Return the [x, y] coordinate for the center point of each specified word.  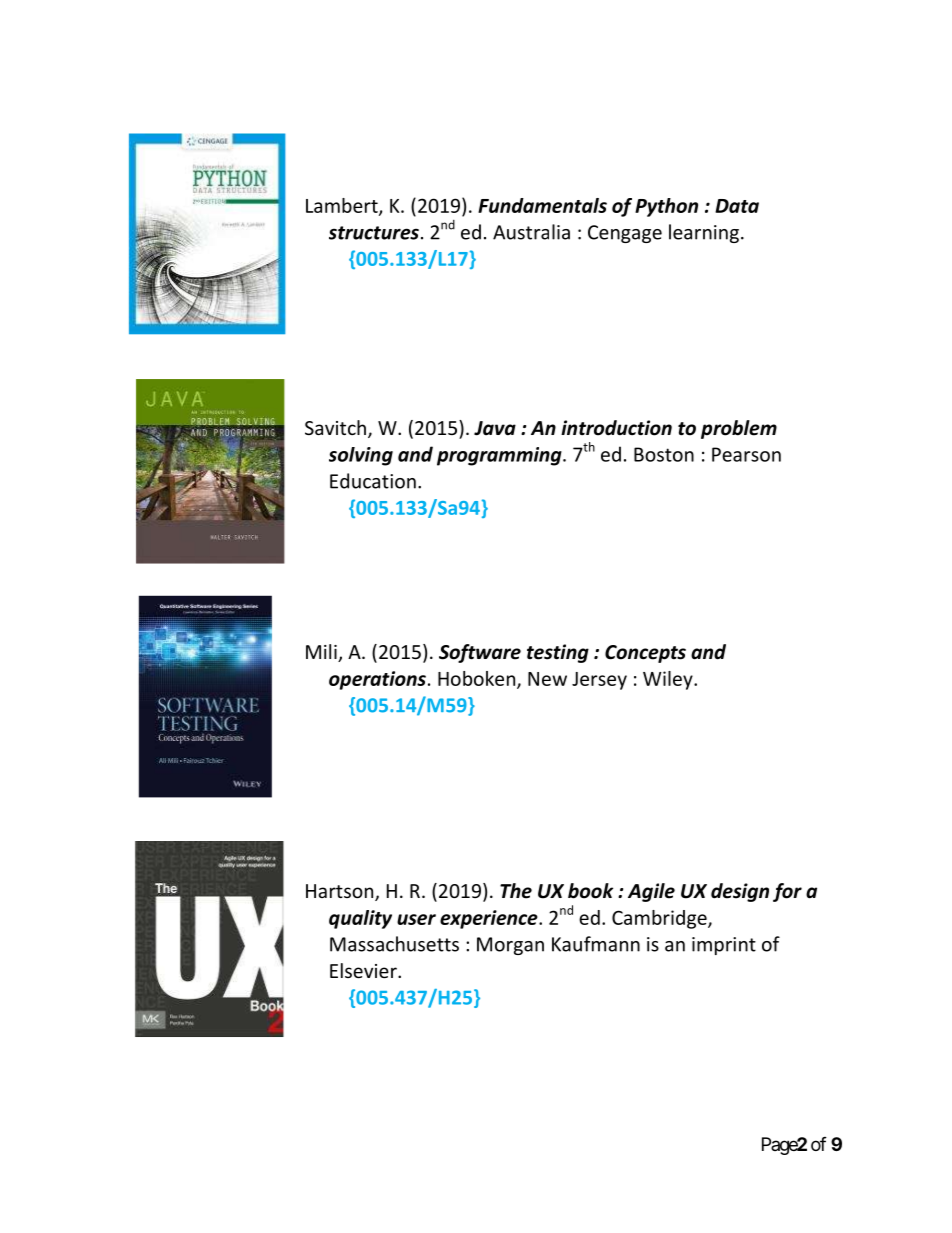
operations [377, 680]
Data [737, 206]
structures [374, 233]
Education [373, 481]
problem [739, 429]
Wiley [669, 680]
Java [495, 428]
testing [558, 653]
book [590, 891]
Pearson [746, 454]
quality [360, 919]
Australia [531, 232]
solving [361, 456]
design [740, 892]
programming [500, 456]
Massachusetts [394, 944]
